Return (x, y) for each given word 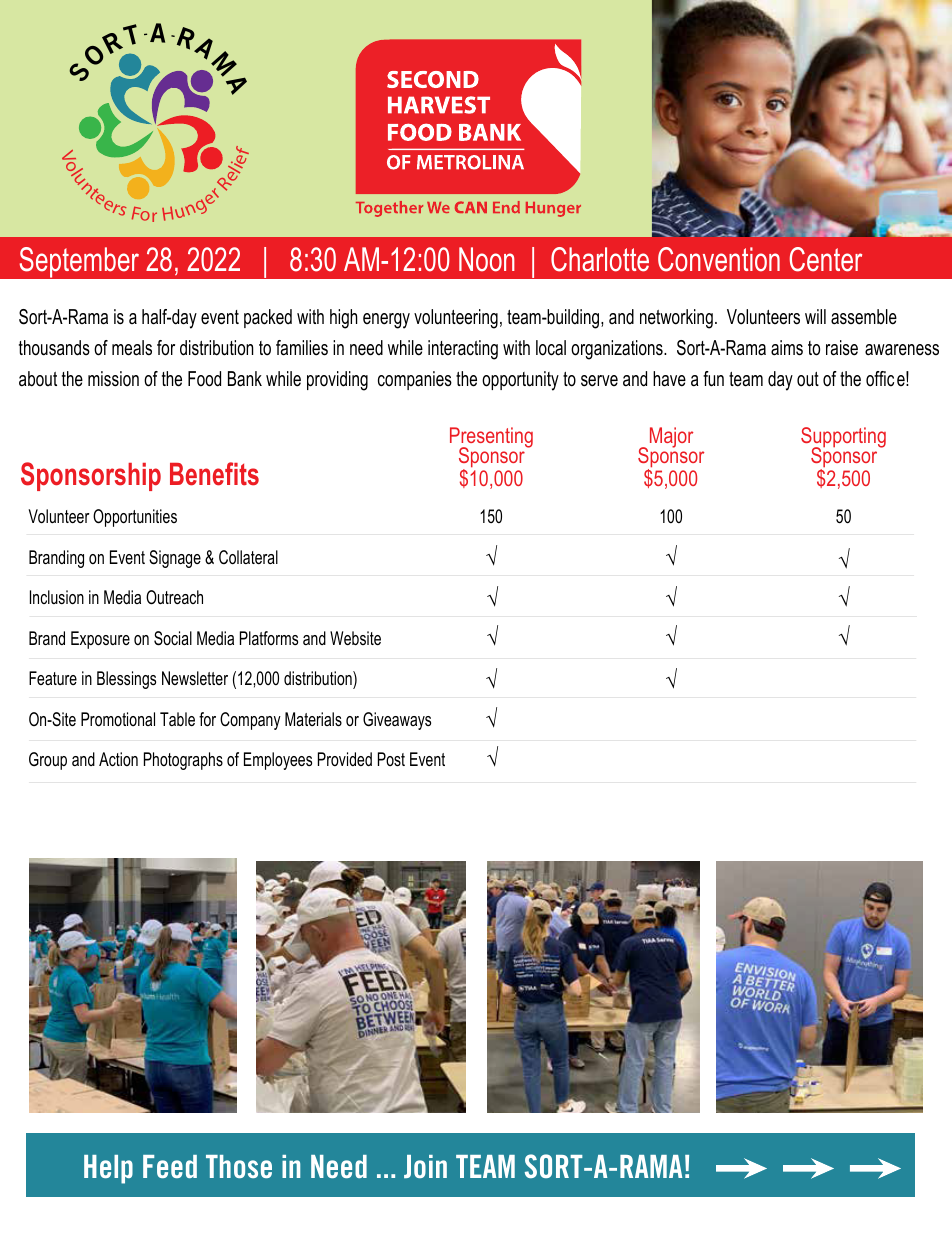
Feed (170, 1166)
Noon (487, 259)
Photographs (183, 761)
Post (391, 759)
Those (239, 1166)
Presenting (491, 439)
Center (826, 259)
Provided (345, 759)
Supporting (843, 439)
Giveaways (397, 721)
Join (425, 1166)
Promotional (118, 719)
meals (132, 348)
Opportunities (135, 518)
